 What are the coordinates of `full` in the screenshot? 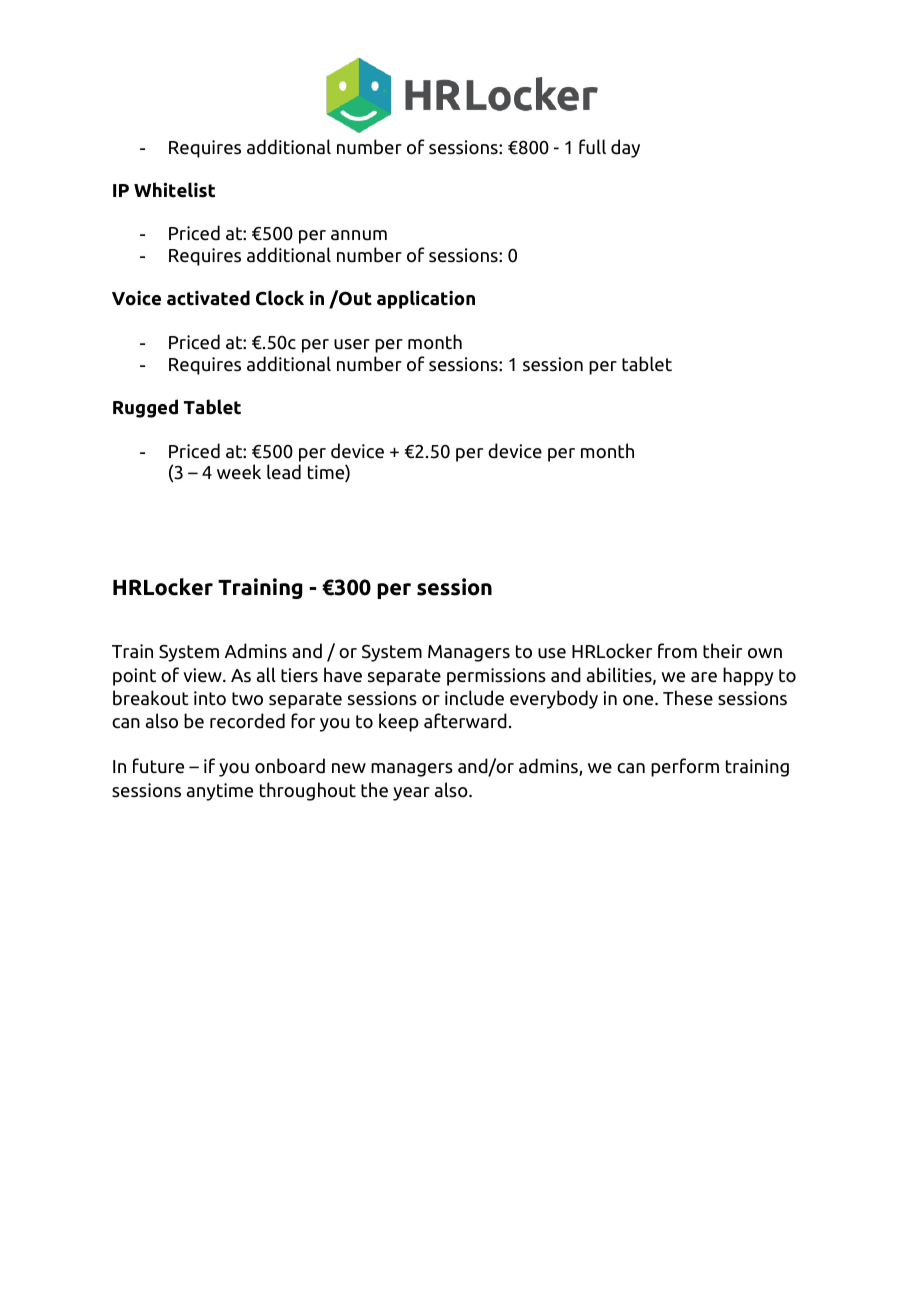 It's located at (592, 146).
